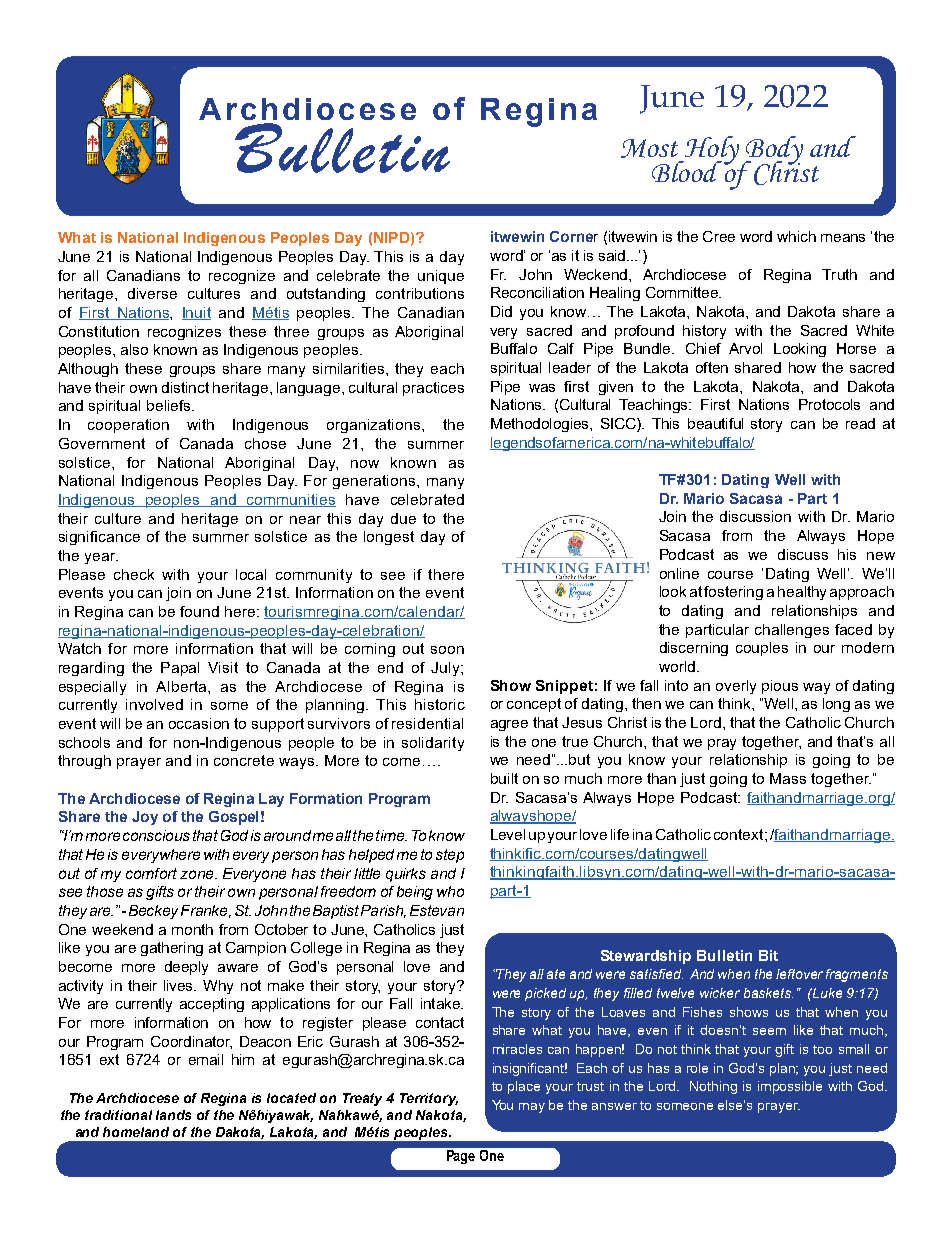 This screenshot has width=952, height=1233. What do you see at coordinates (792, 631) in the screenshot?
I see `challenges` at bounding box center [792, 631].
